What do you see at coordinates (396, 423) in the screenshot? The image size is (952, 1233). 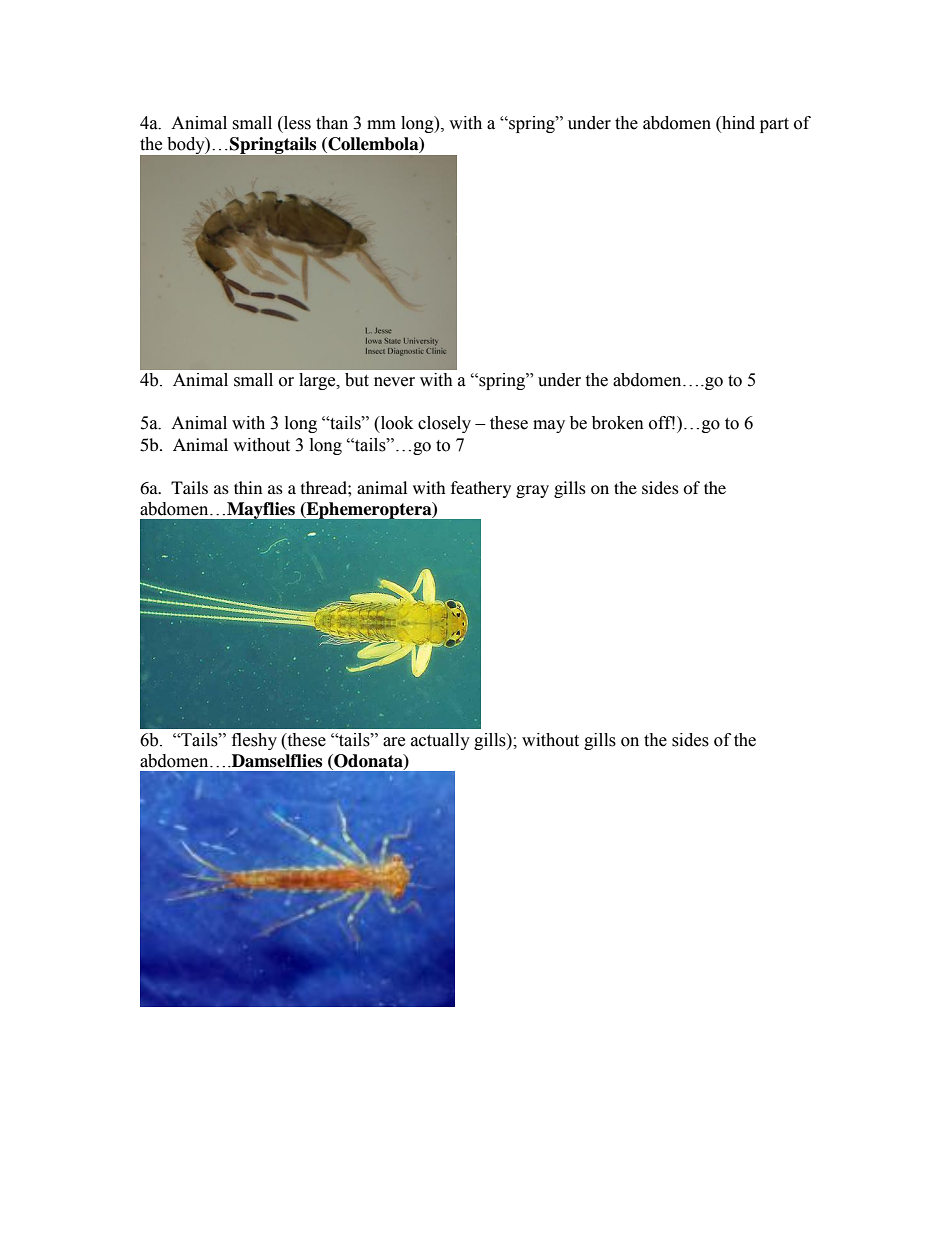 I see `look` at bounding box center [396, 423].
